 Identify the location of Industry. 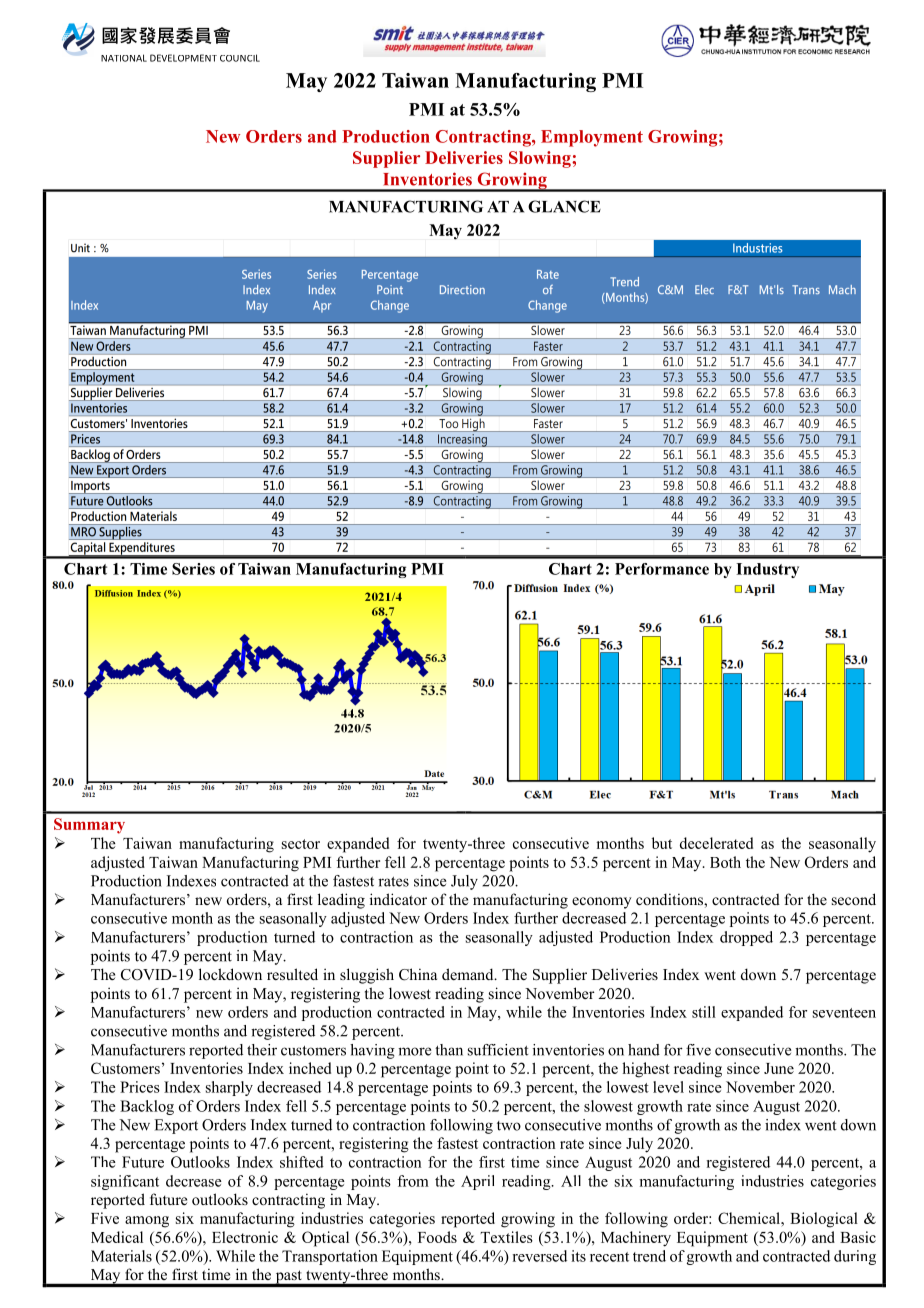
(767, 570).
